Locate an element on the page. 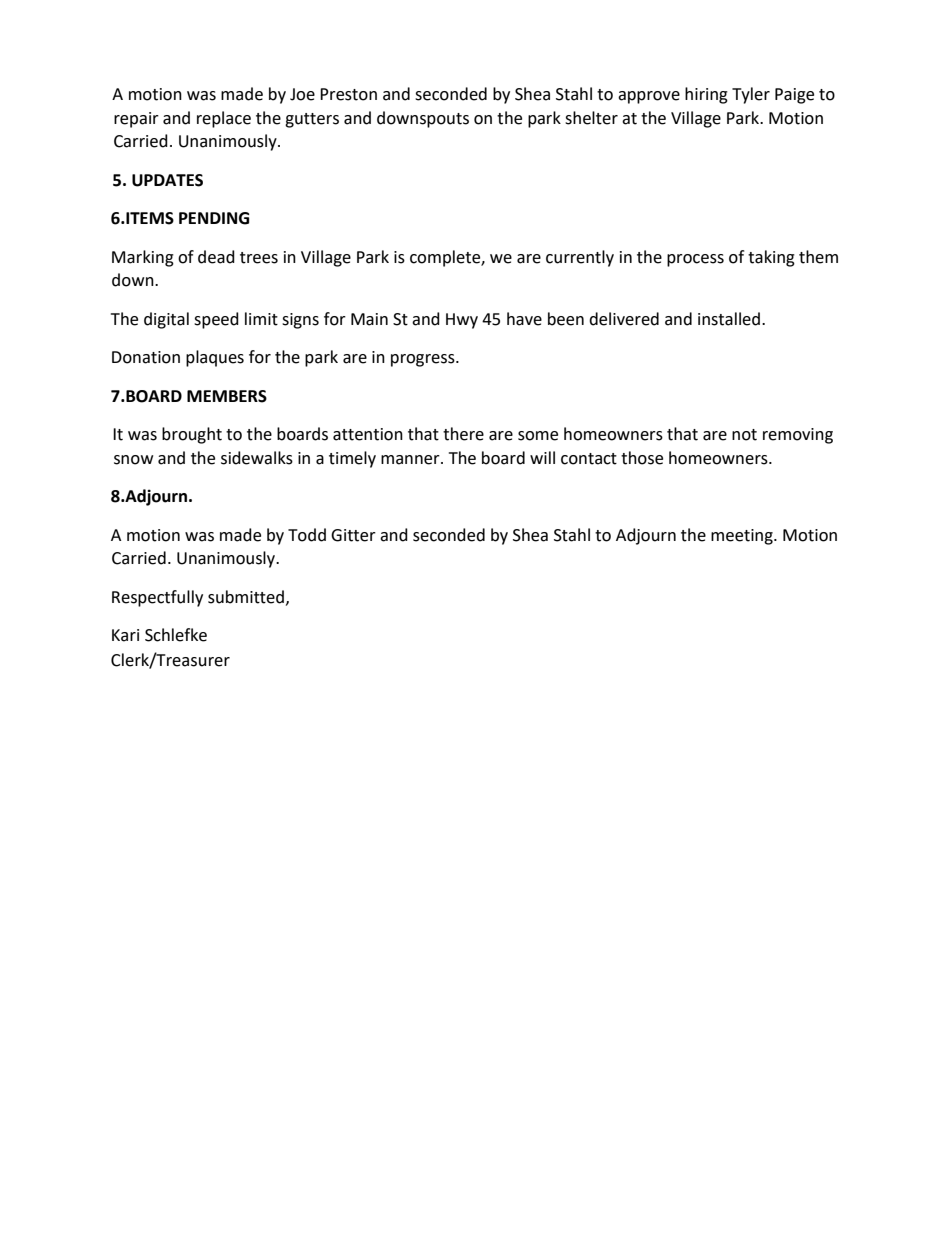 The height and width of the image is (1233, 952). not is located at coordinates (744, 435).
